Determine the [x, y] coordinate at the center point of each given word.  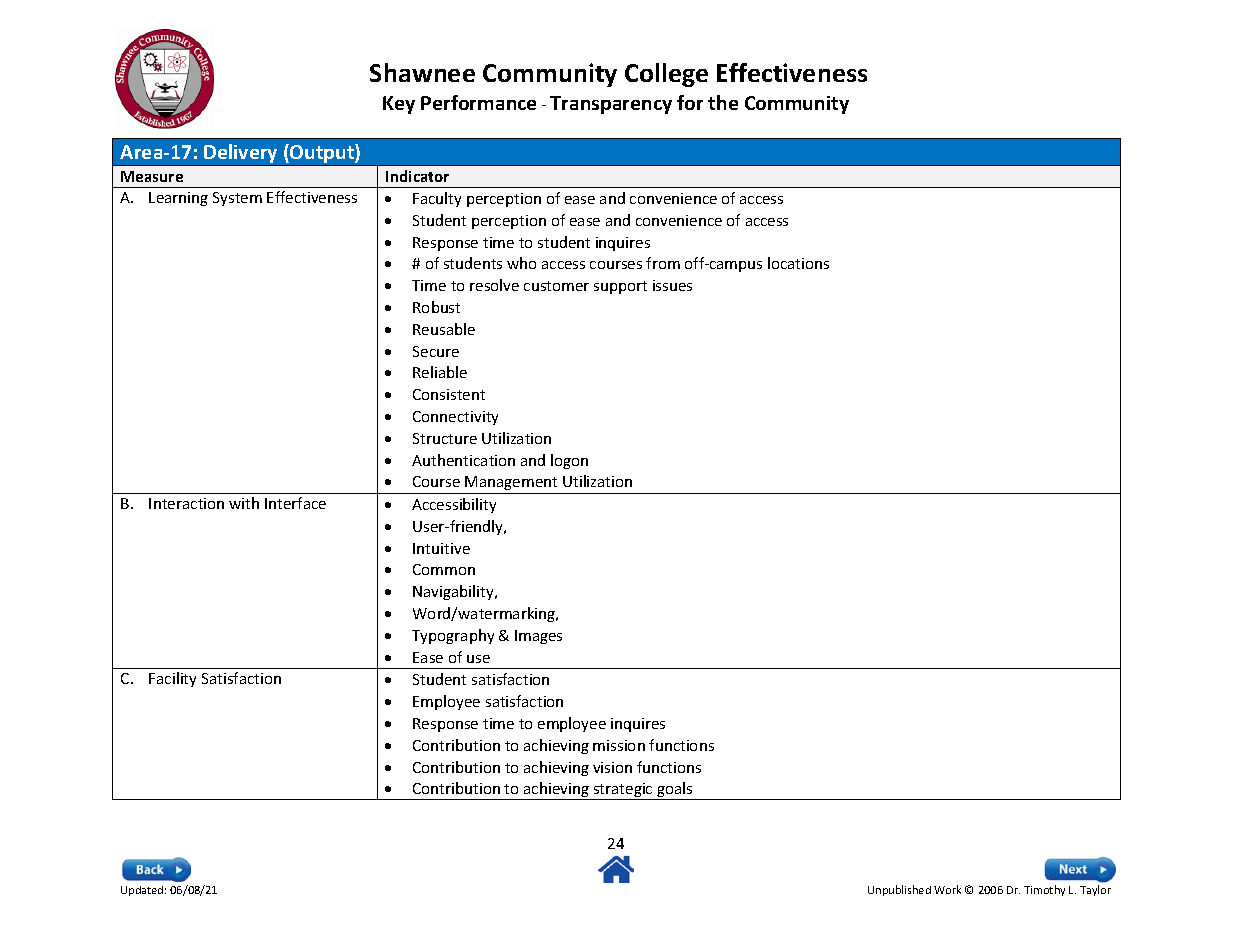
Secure [436, 351]
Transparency [611, 105]
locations [798, 263]
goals [675, 791]
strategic [623, 791]
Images [538, 637]
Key [399, 105]
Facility [172, 679]
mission [619, 745]
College [666, 75]
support [620, 287]
